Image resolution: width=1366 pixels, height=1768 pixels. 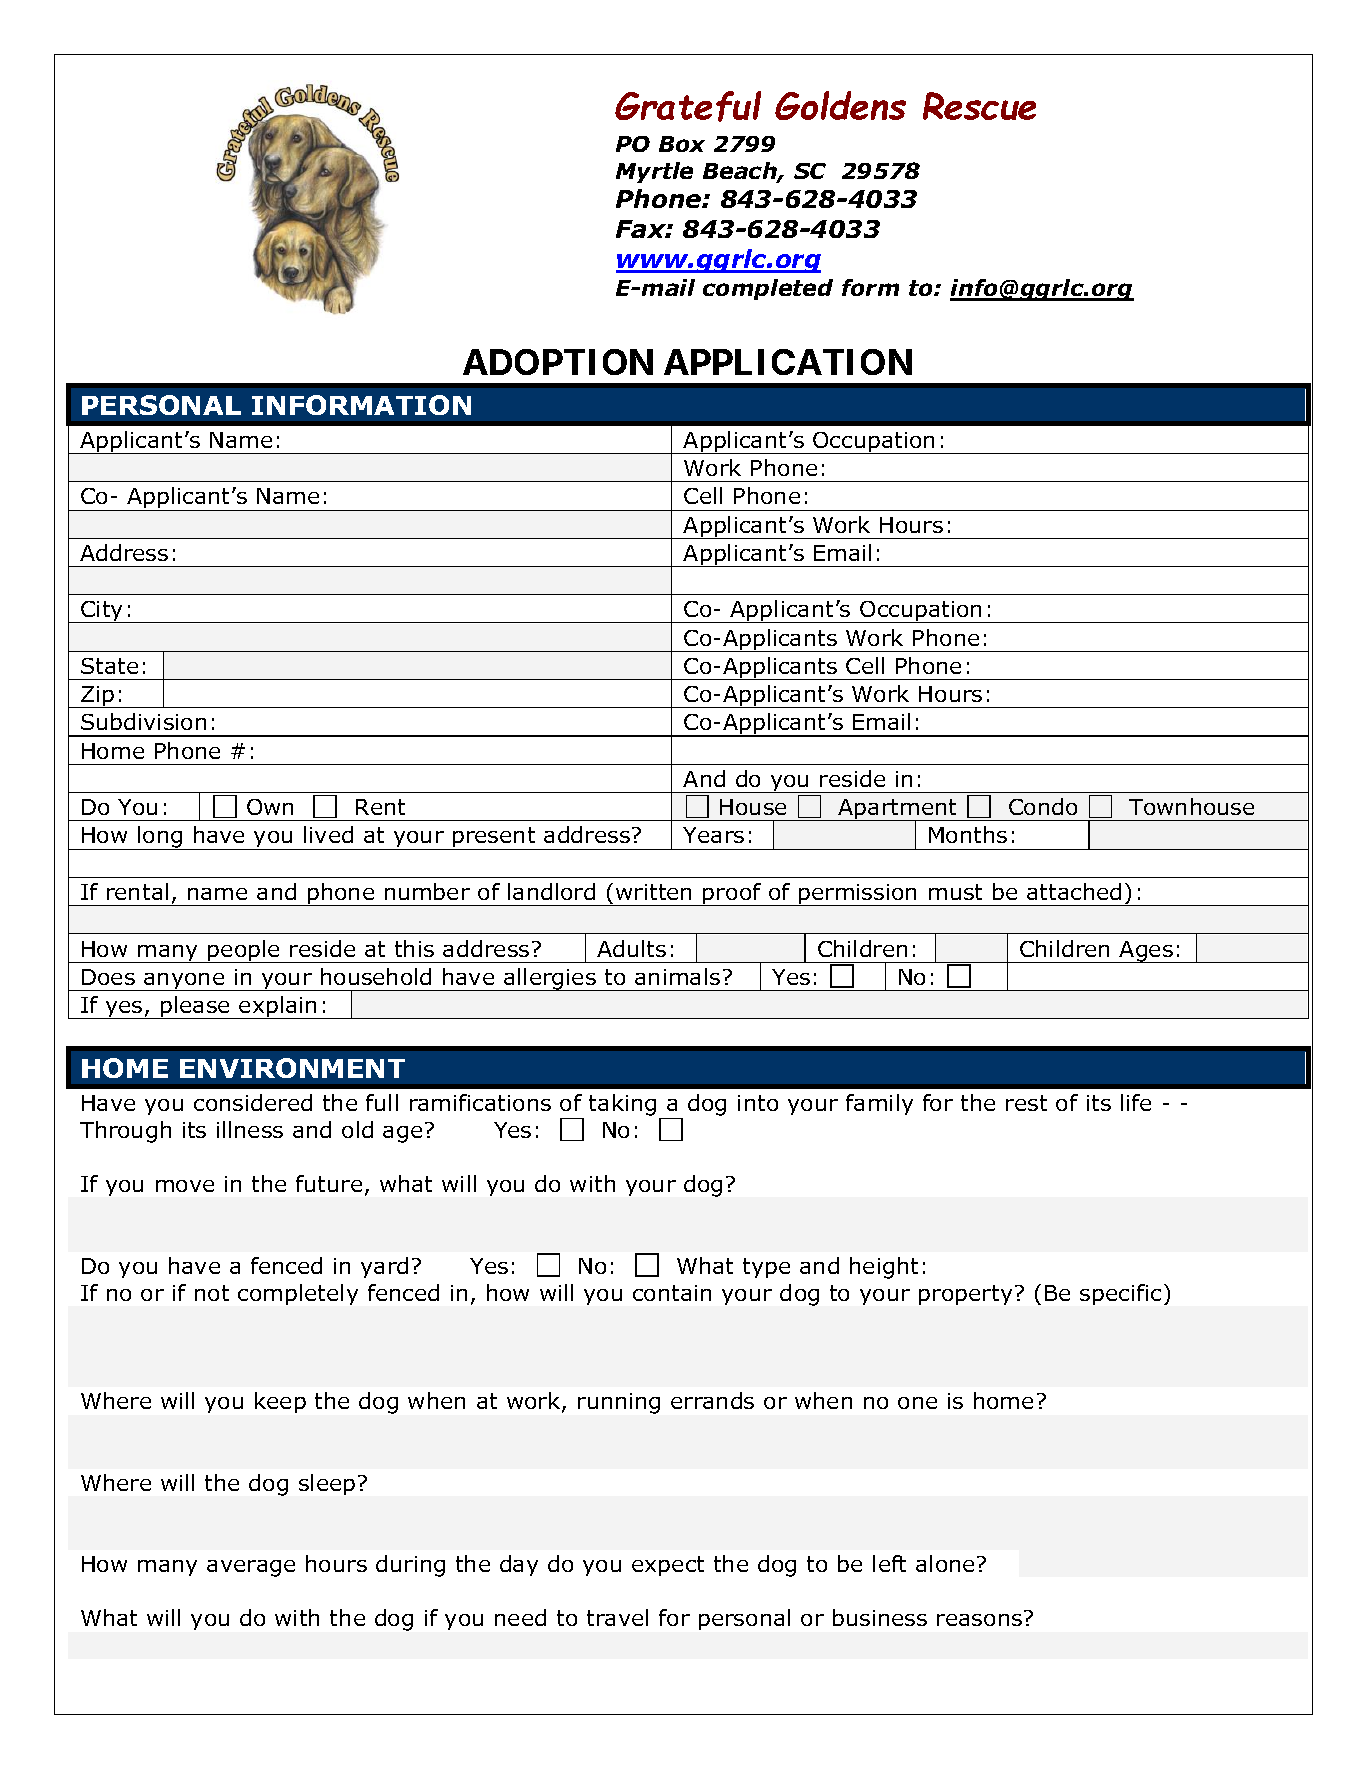 What do you see at coordinates (160, 838) in the screenshot?
I see `long` at bounding box center [160, 838].
